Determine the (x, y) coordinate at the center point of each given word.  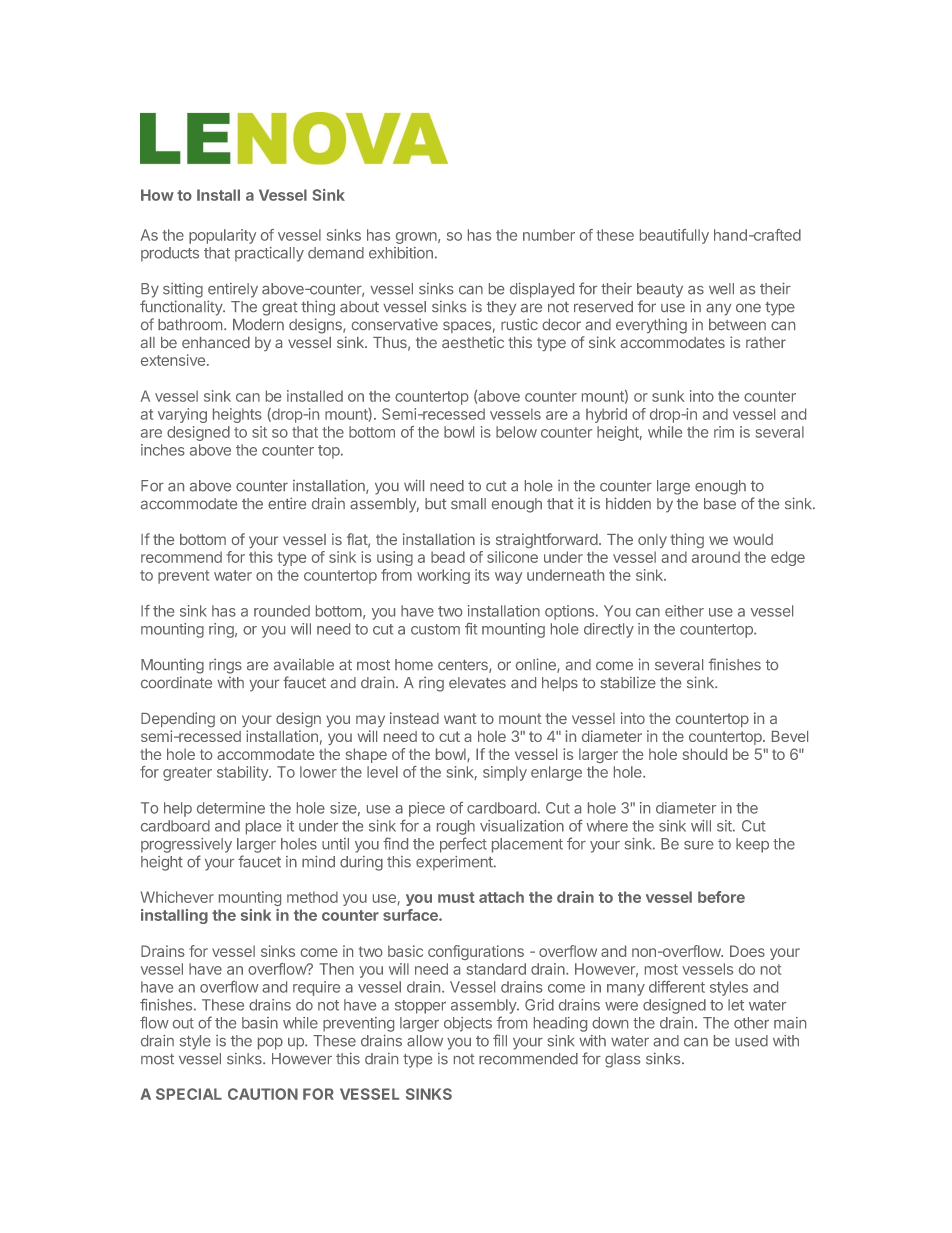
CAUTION (263, 1094)
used (751, 1041)
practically (269, 254)
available (304, 665)
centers (464, 666)
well (721, 289)
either (684, 611)
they (501, 308)
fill (500, 1040)
